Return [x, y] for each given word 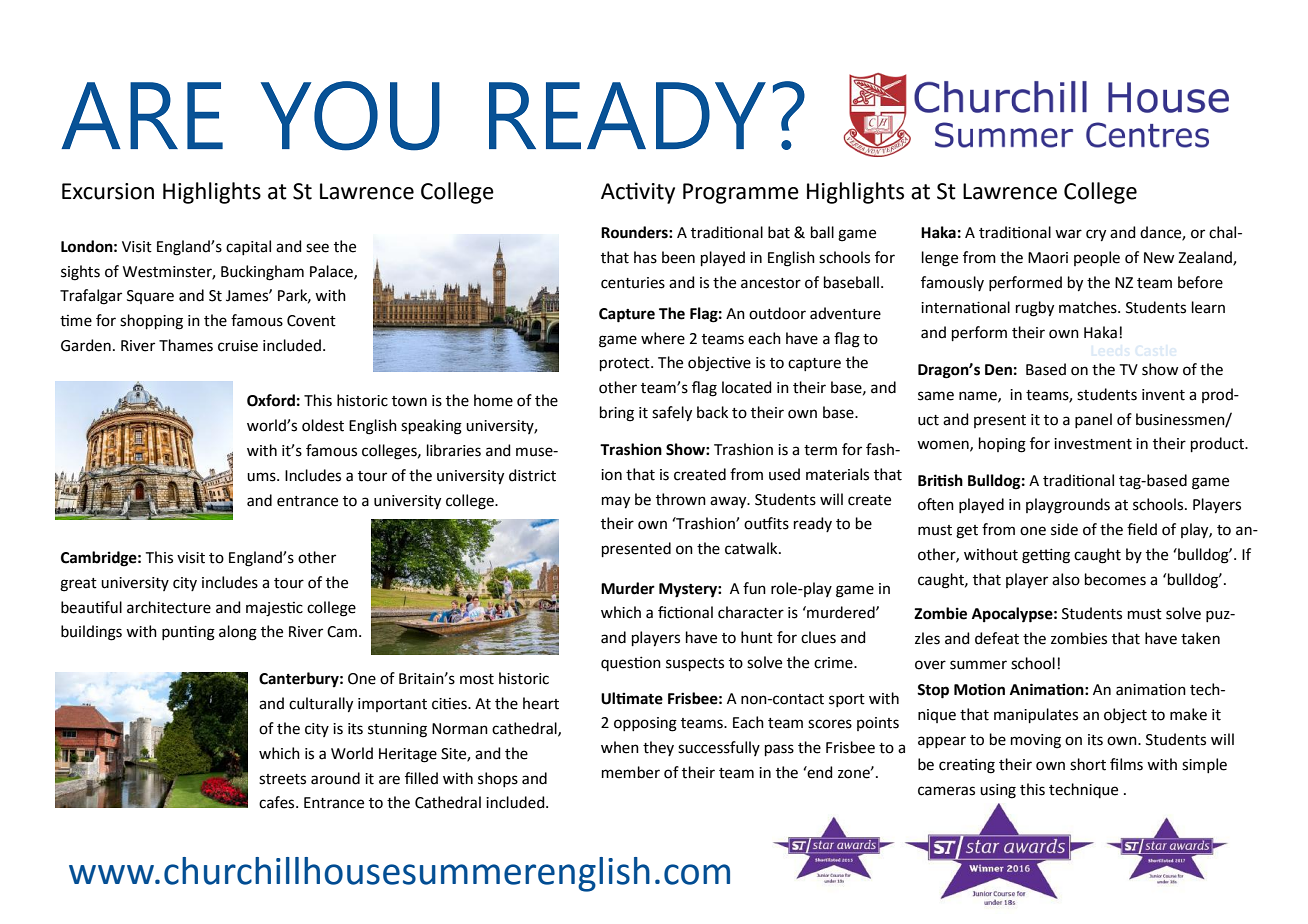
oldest [323, 425]
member [631, 772]
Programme [741, 193]
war [1068, 234]
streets [282, 779]
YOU [350, 116]
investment [1093, 444]
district [532, 475]
